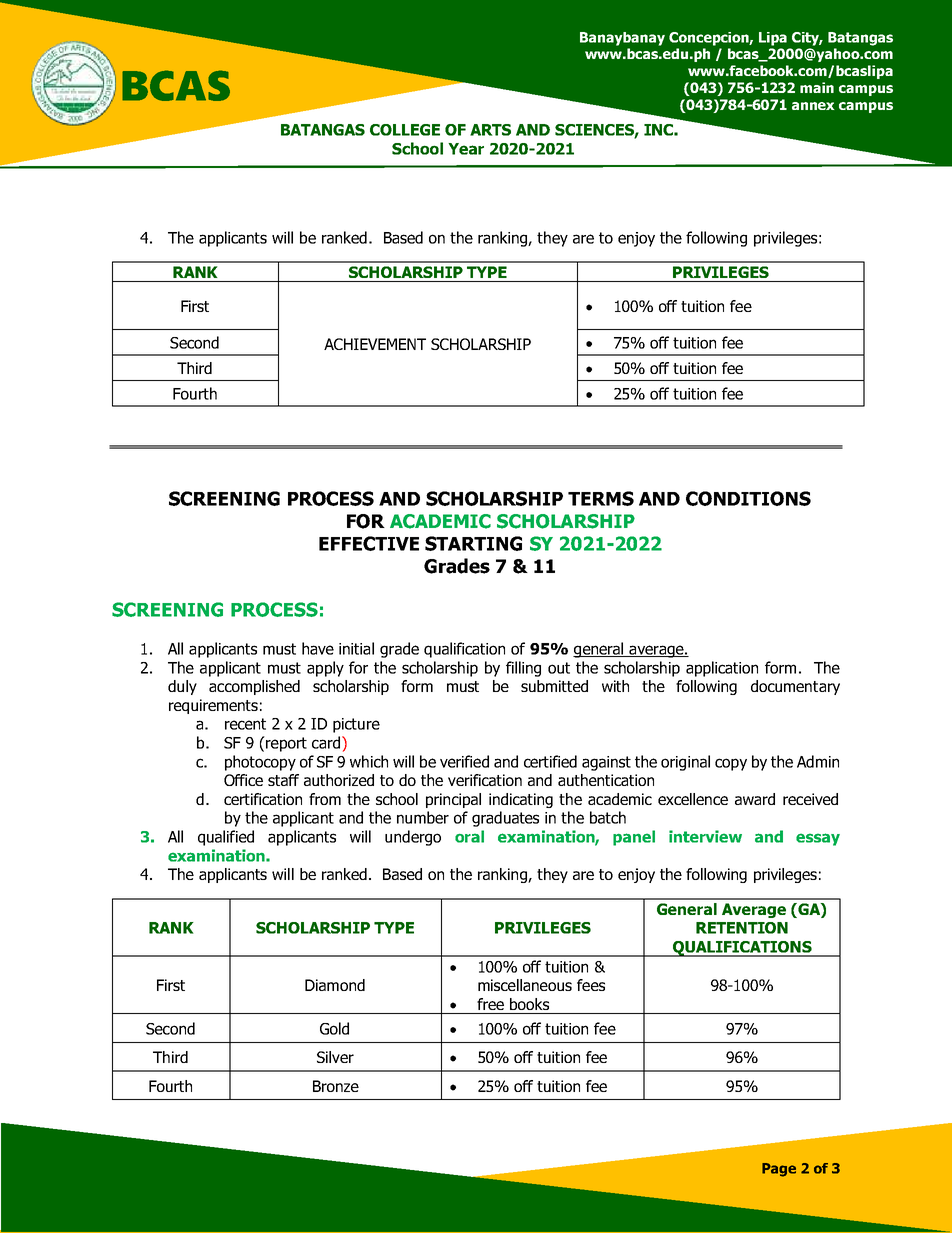  Describe the element at coordinates (245, 724) in the page. I see `recent` at that location.
